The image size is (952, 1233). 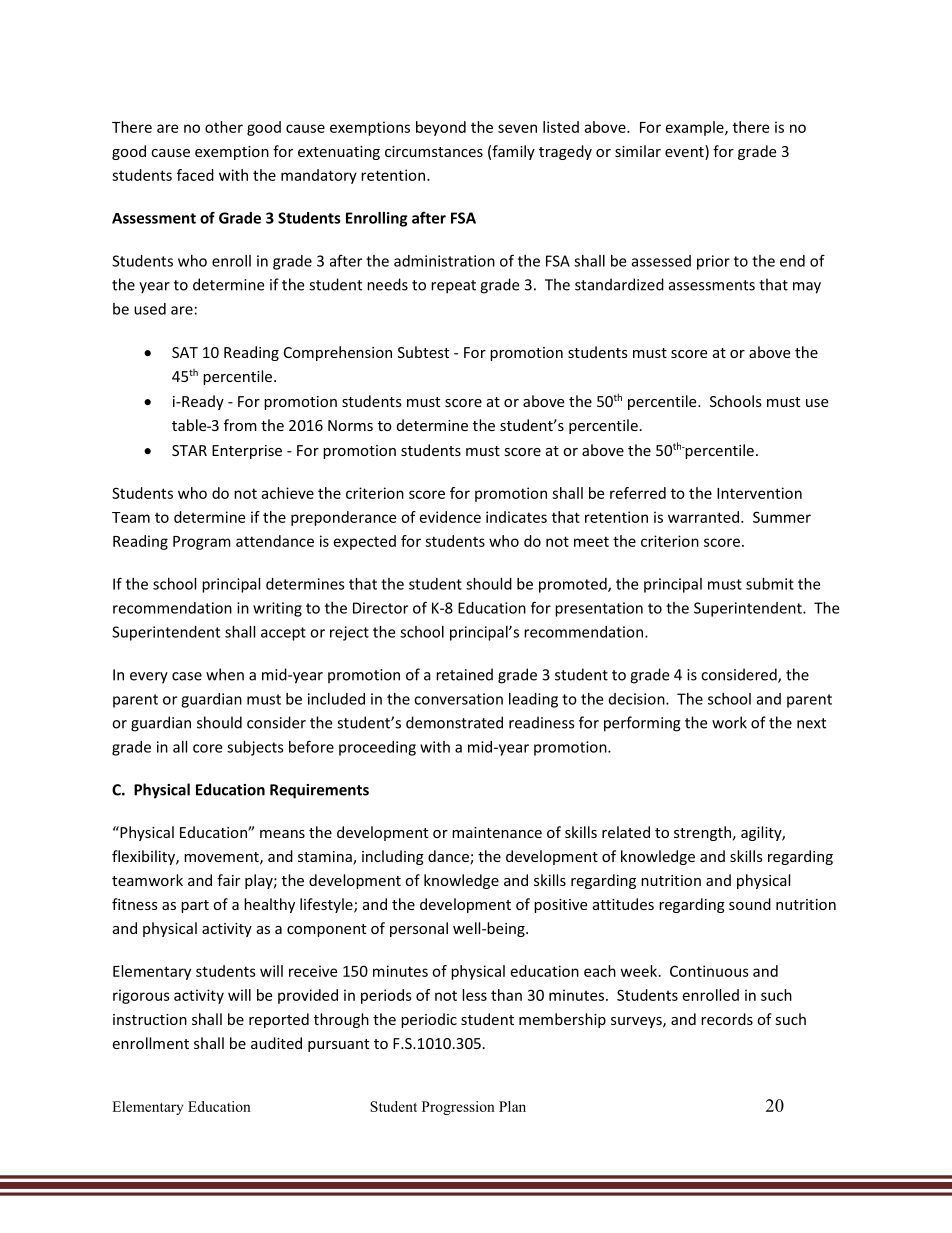 What do you see at coordinates (770, 584) in the screenshot?
I see `submit` at bounding box center [770, 584].
